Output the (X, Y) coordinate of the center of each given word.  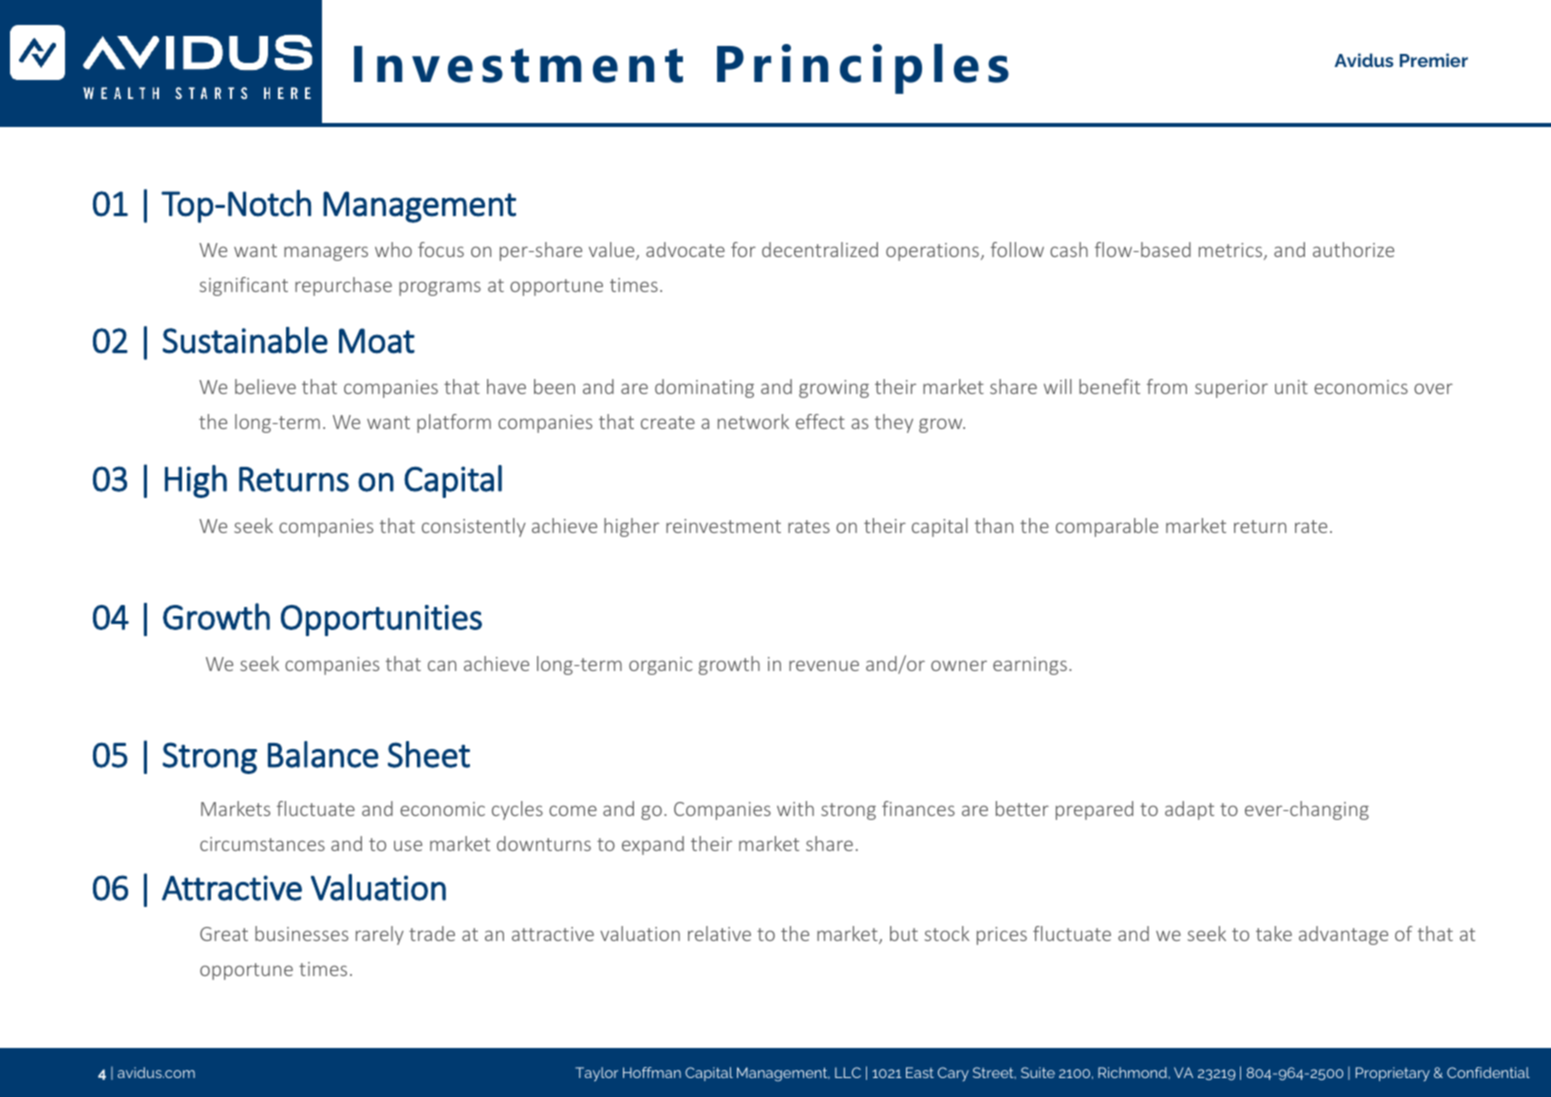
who (393, 249)
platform (454, 423)
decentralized (820, 249)
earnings (1030, 666)
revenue (824, 665)
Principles (863, 69)
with (795, 808)
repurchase (343, 286)
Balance (323, 754)
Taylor (596, 1074)
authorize (1353, 249)
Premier (1434, 60)
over (1433, 388)
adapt (1189, 810)
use (408, 845)
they (894, 423)
